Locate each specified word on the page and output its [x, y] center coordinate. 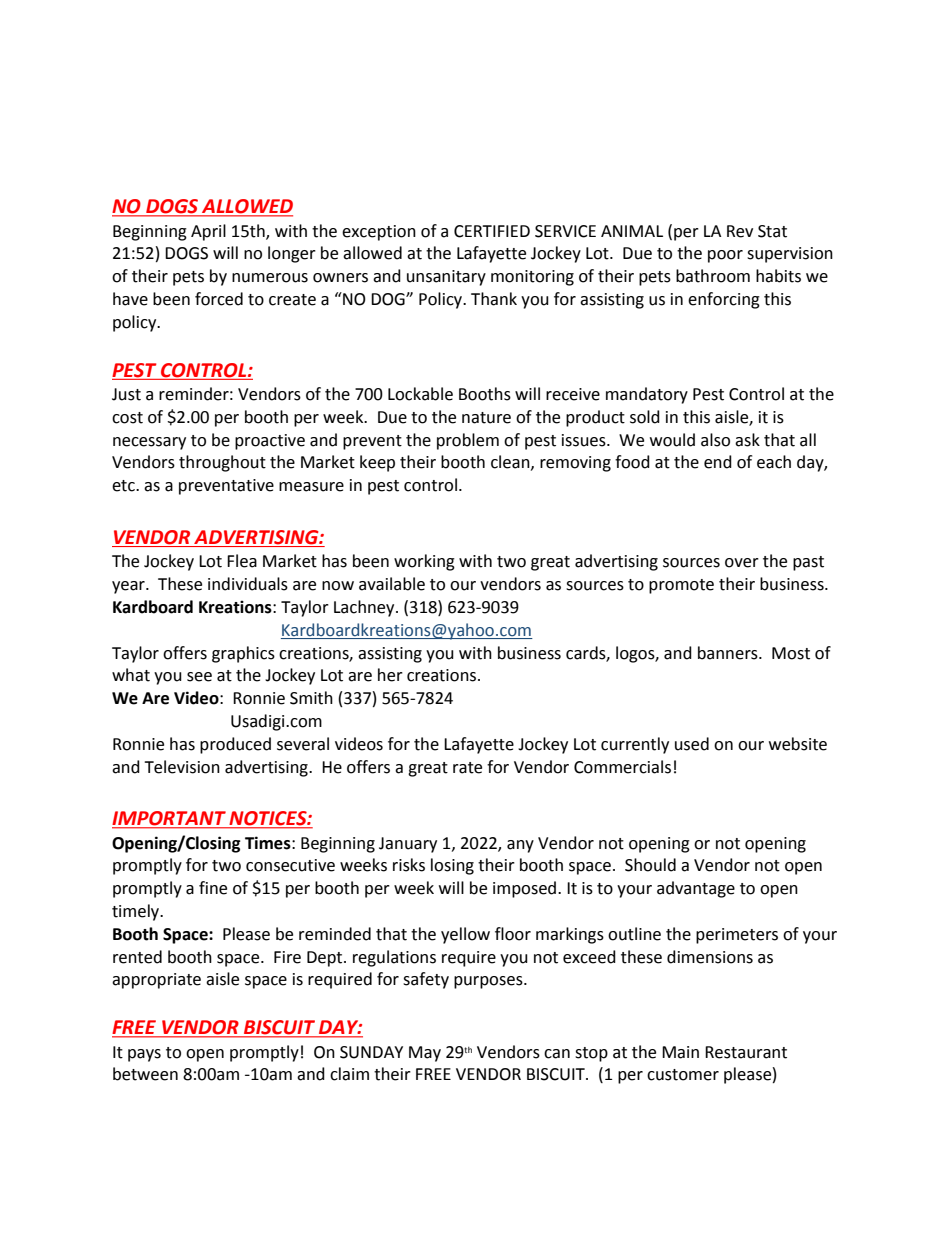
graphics [243, 654]
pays [144, 1055]
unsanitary [446, 278]
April [208, 232]
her [390, 675]
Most [791, 653]
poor [725, 256]
